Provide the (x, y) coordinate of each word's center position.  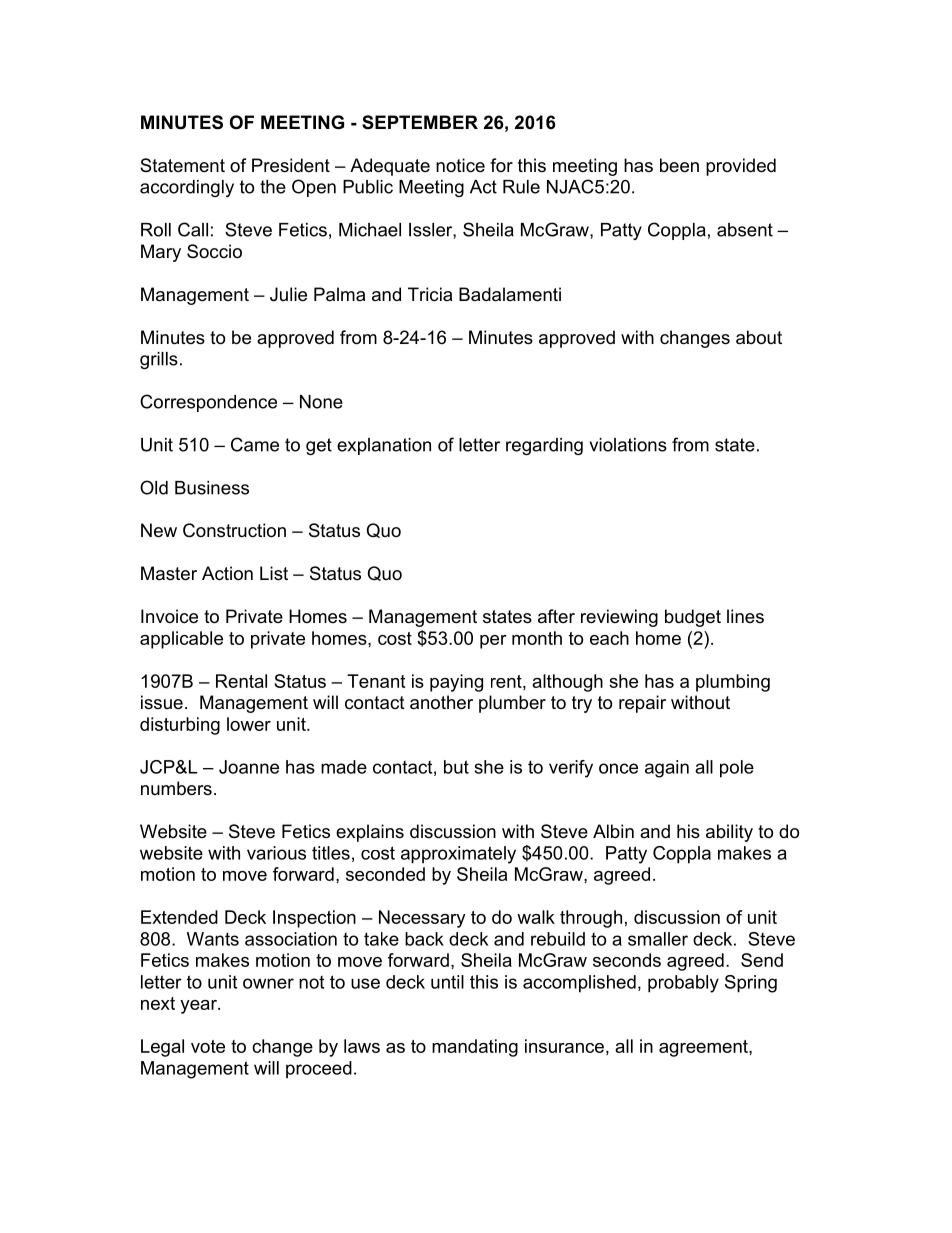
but (456, 767)
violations (628, 445)
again (667, 769)
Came (255, 444)
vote (208, 1046)
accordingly (187, 188)
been (679, 165)
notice (460, 165)
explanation (384, 446)
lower (249, 724)
